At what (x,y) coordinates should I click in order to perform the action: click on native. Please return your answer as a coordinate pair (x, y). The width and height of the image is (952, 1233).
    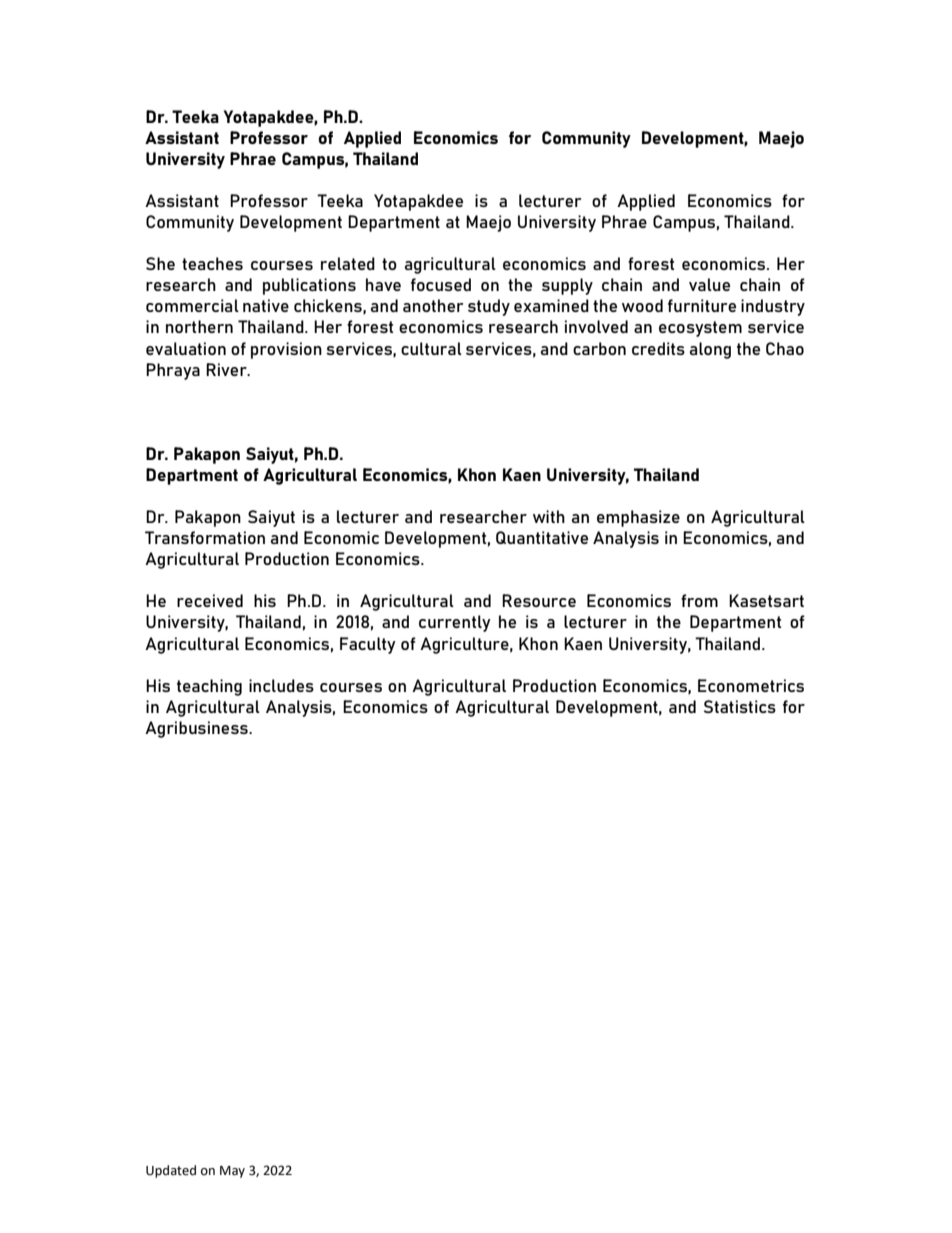
    Looking at the image, I should click on (266, 305).
